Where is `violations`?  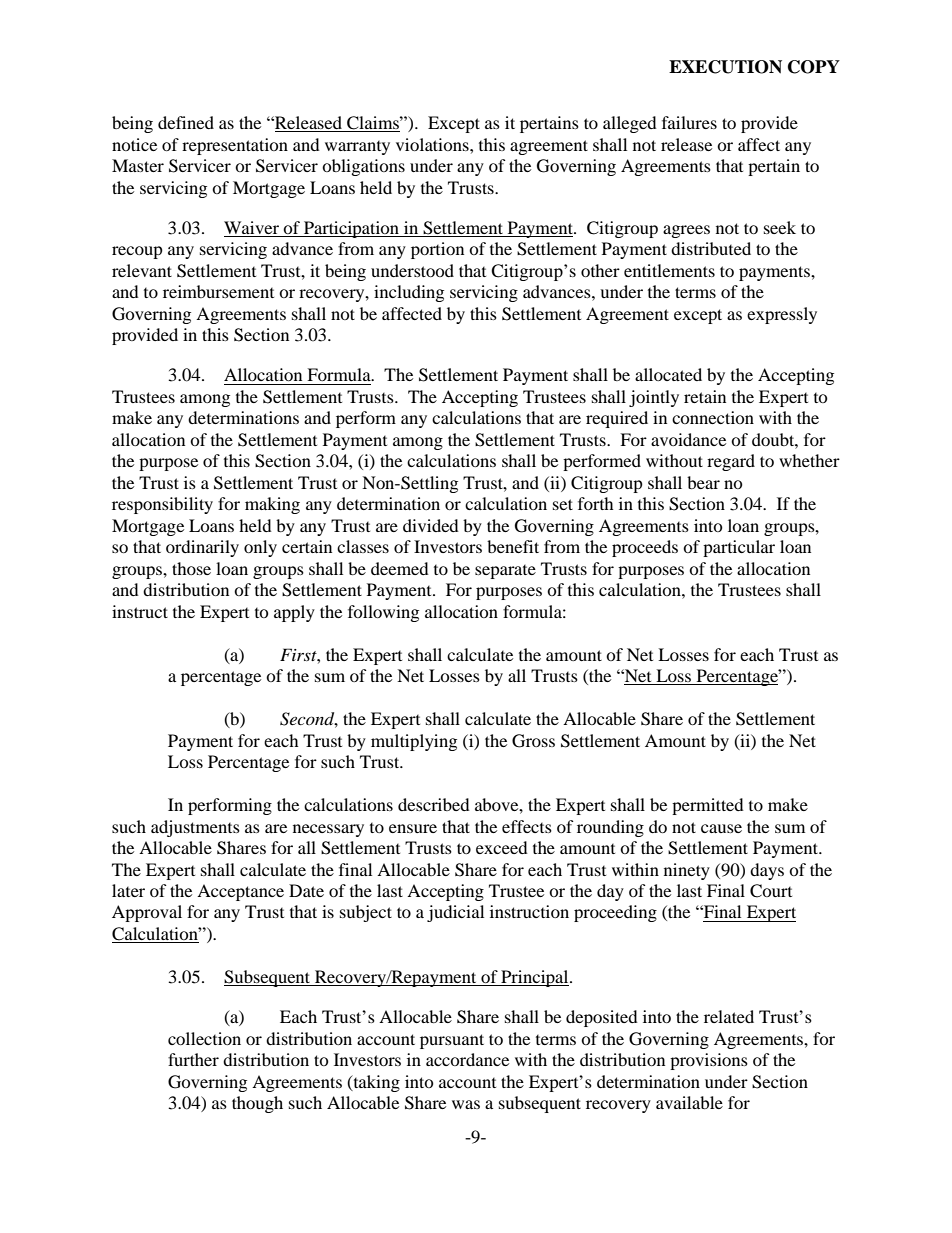 violations is located at coordinates (433, 144).
